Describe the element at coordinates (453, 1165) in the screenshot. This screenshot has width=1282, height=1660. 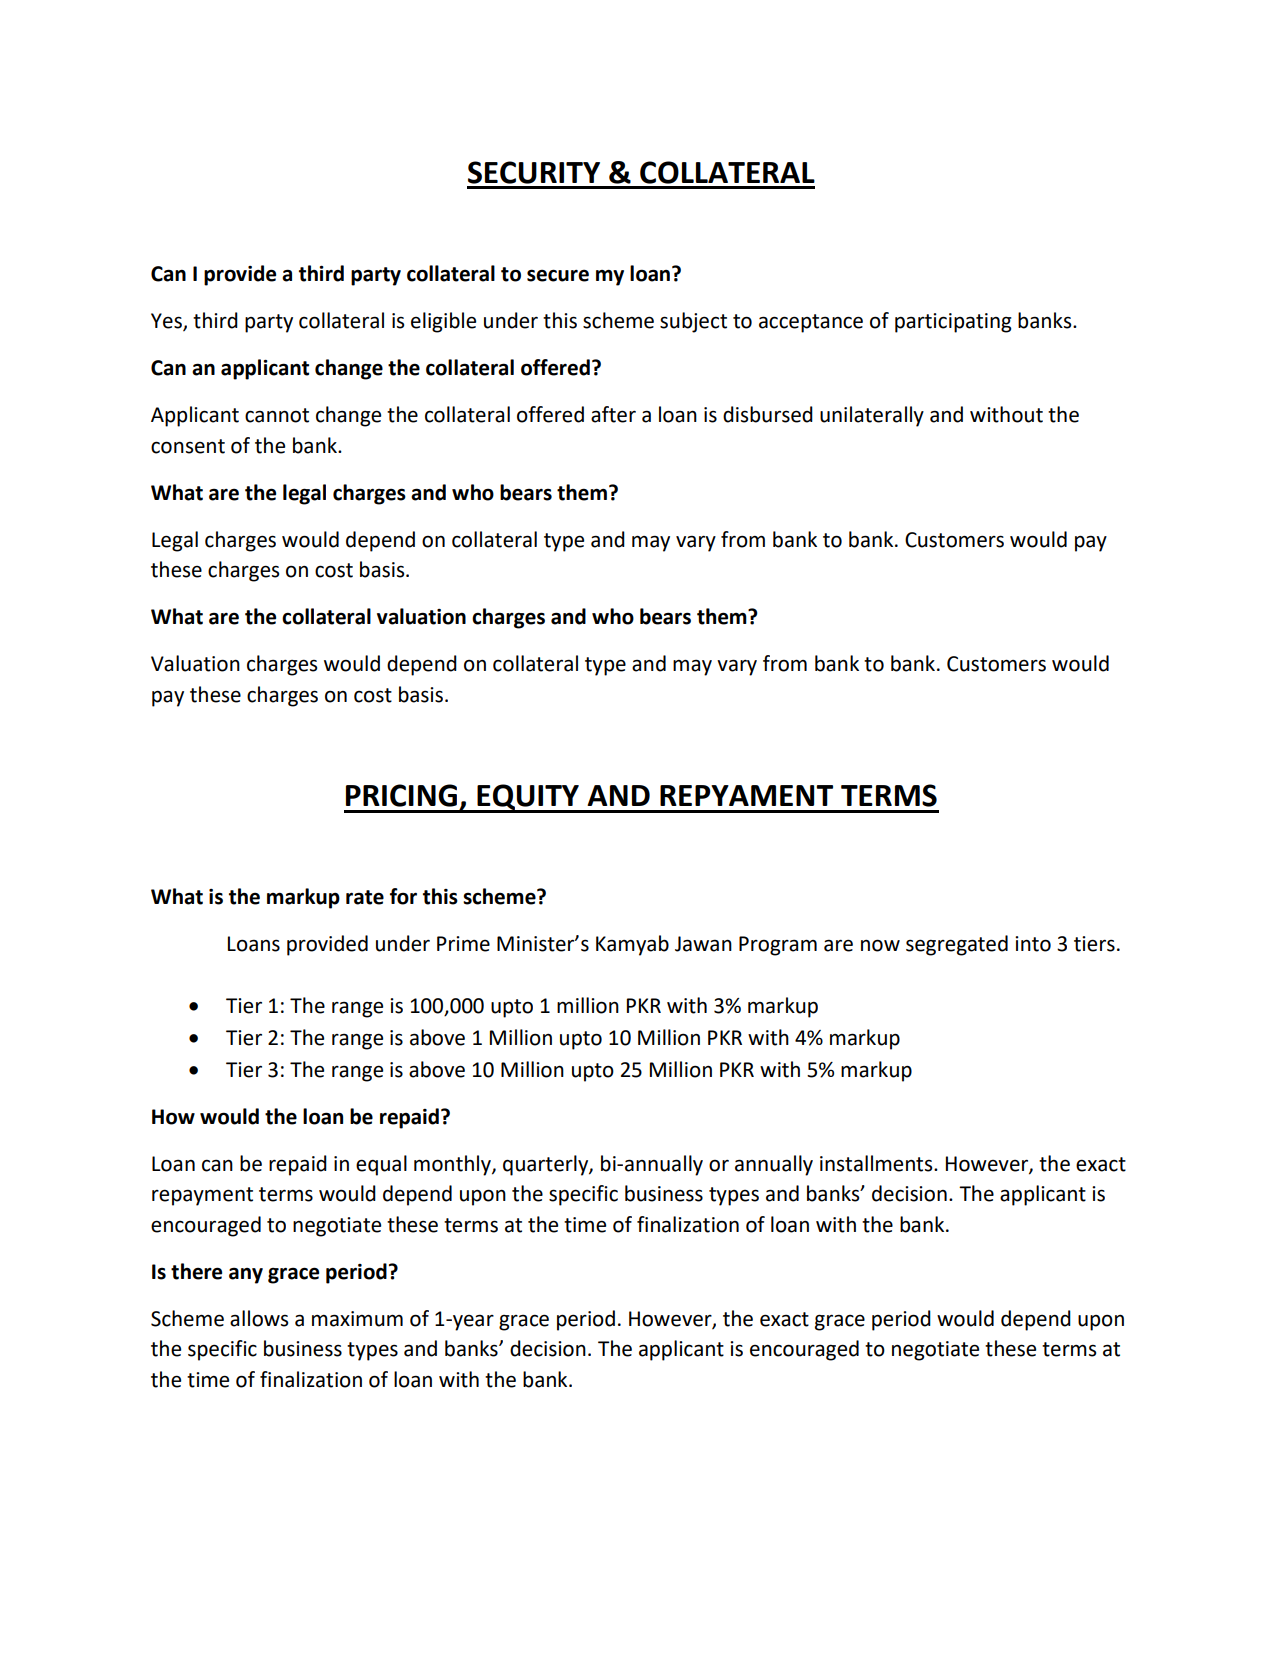
I see `monthly` at that location.
